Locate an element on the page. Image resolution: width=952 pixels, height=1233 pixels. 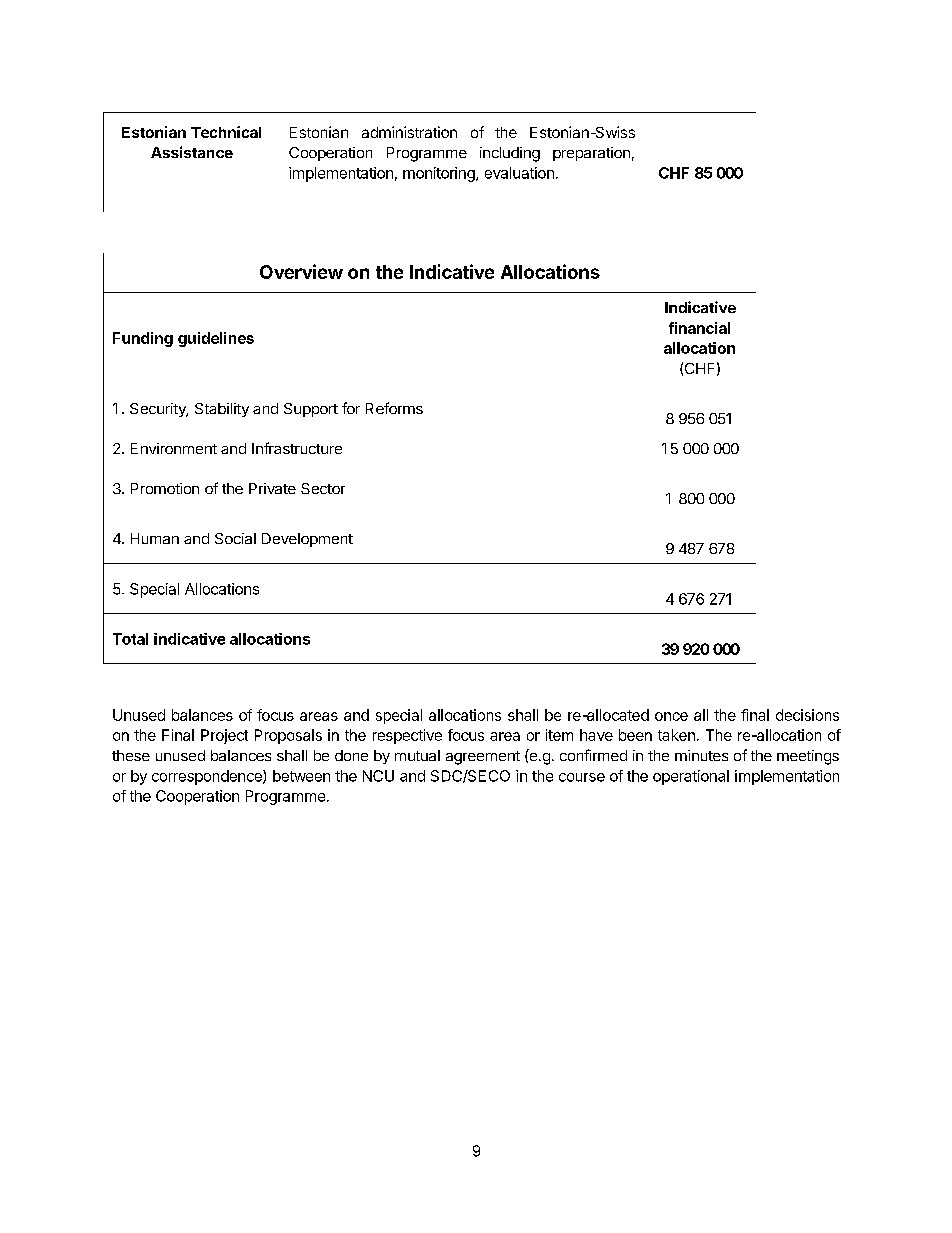
agreement is located at coordinates (483, 758).
